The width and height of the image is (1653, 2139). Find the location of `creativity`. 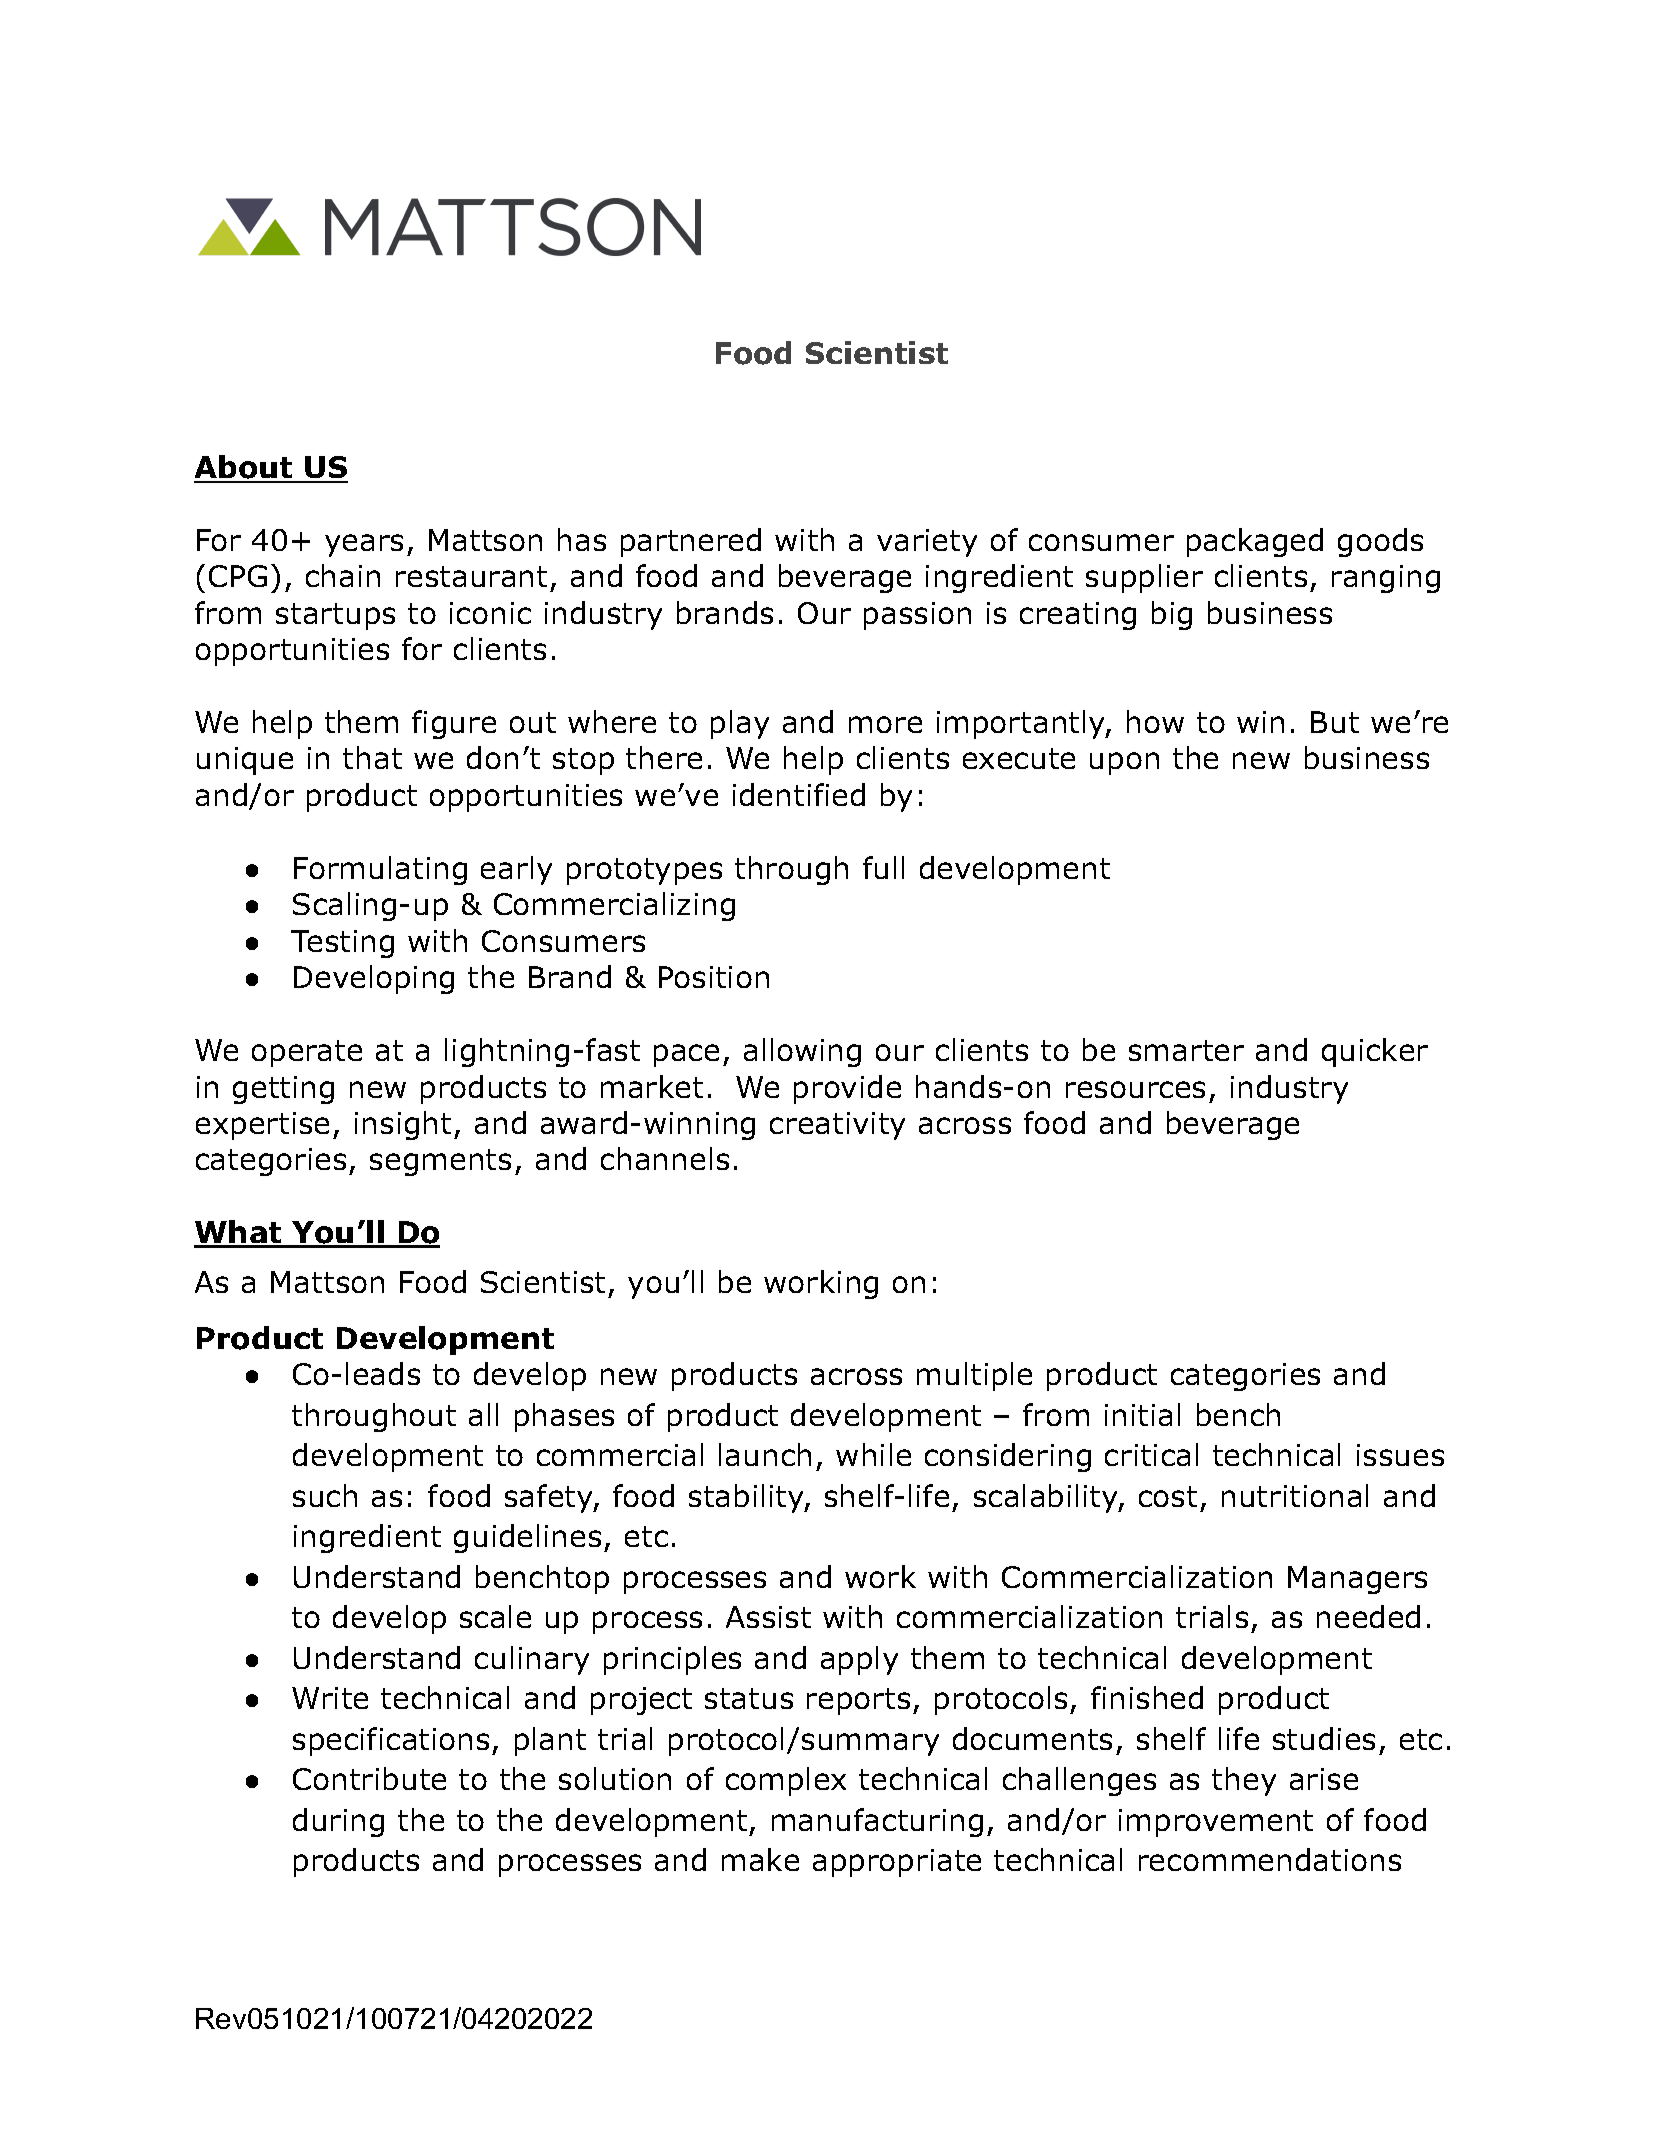

creativity is located at coordinates (837, 1126).
